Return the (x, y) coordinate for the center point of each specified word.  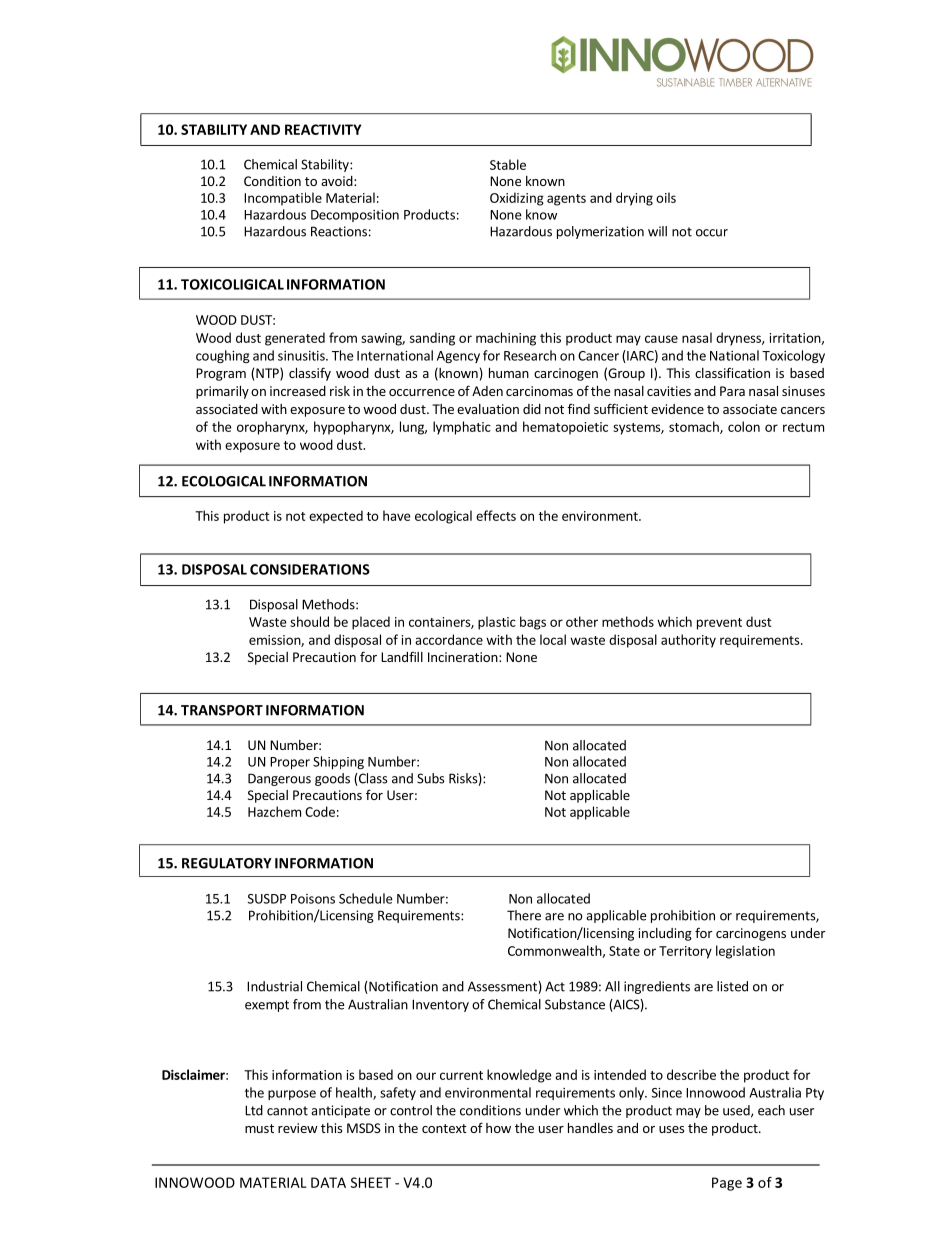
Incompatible (283, 199)
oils (666, 197)
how (498, 1128)
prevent (719, 624)
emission (275, 641)
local (553, 639)
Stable (508, 164)
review (298, 1128)
